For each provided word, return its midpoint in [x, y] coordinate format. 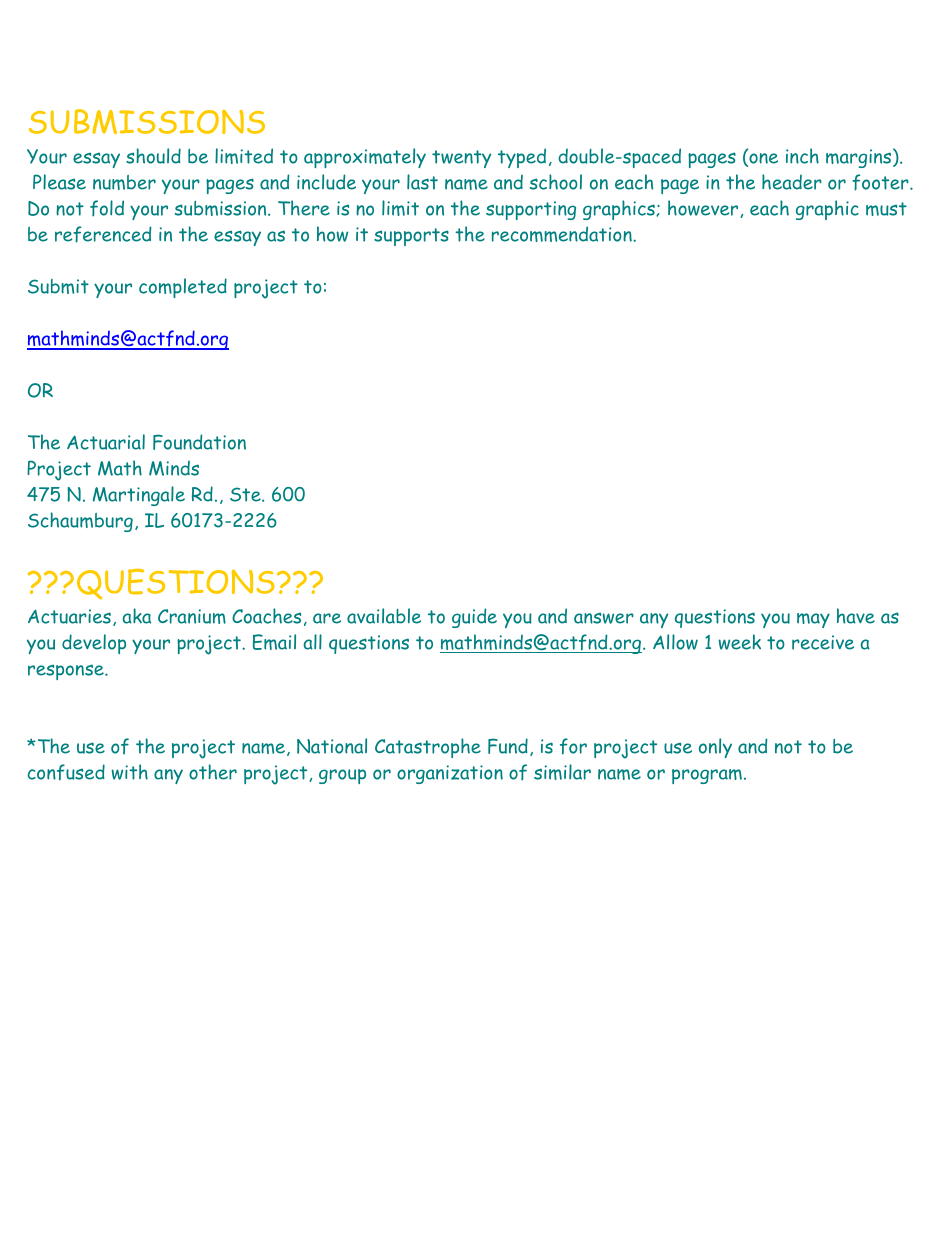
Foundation [199, 442]
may [813, 620]
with [130, 772]
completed [183, 288]
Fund [508, 746]
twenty [461, 159]
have [856, 616]
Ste [246, 494]
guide [474, 618]
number [124, 182]
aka [137, 616]
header [792, 182]
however [704, 209]
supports [411, 237]
